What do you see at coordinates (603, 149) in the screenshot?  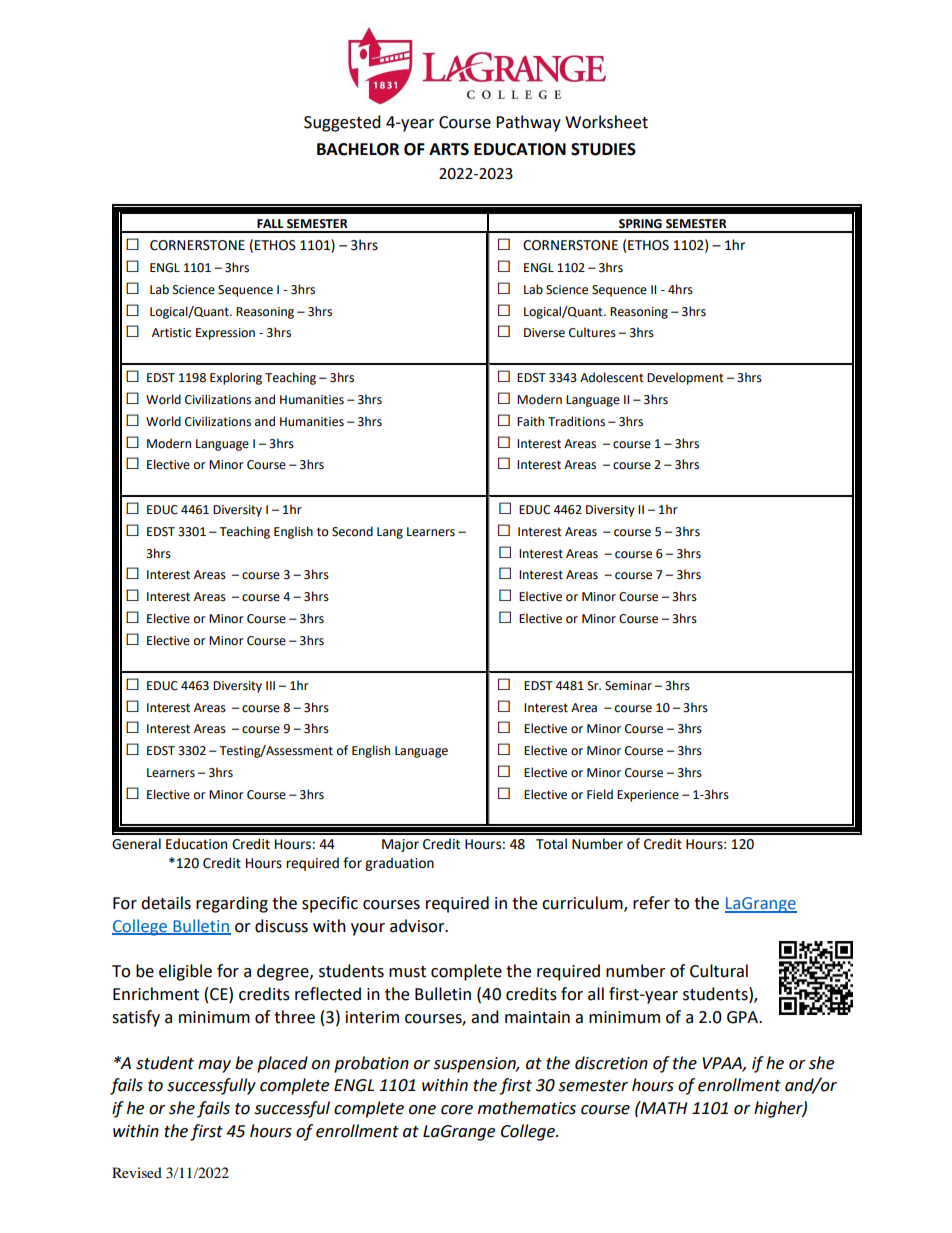 I see `STUDIES` at bounding box center [603, 149].
